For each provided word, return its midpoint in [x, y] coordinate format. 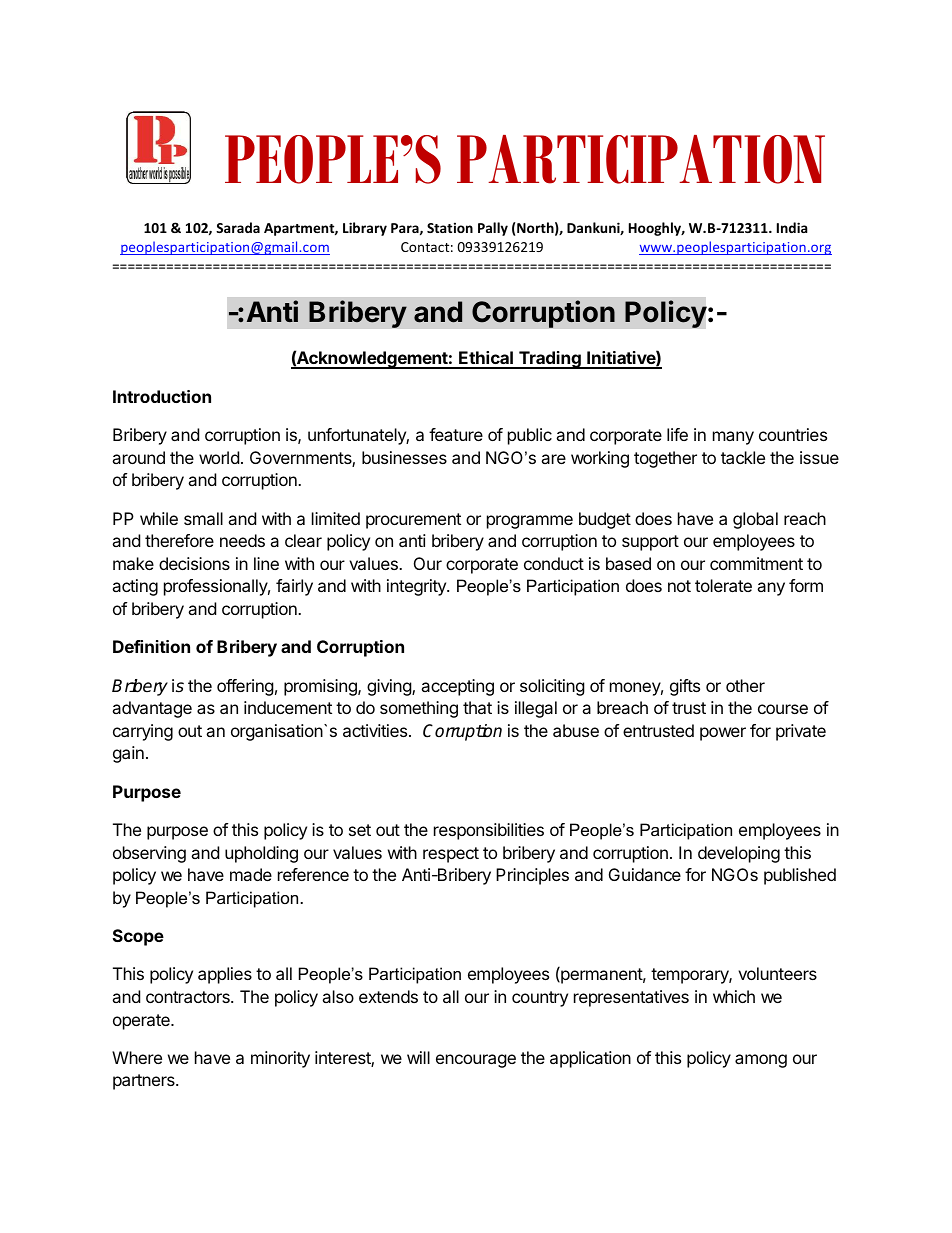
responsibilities [489, 831]
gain [128, 754]
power [723, 734]
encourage [476, 1061]
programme [530, 522]
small [203, 518]
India [792, 227]
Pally [493, 229]
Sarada [238, 227]
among [761, 1061]
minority [280, 1059]
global [755, 520]
